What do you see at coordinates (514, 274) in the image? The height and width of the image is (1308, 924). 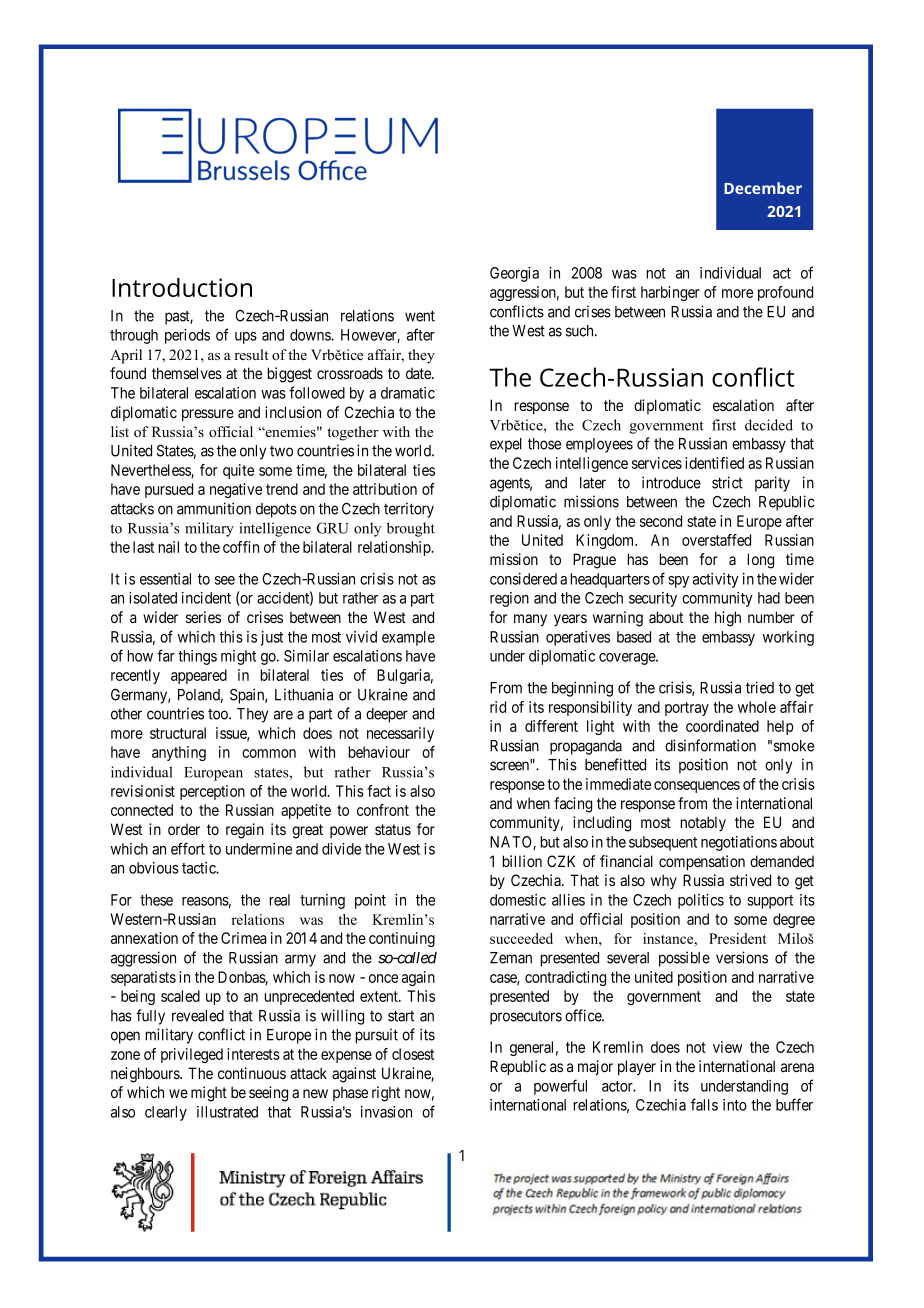 I see `Georgia` at bounding box center [514, 274].
